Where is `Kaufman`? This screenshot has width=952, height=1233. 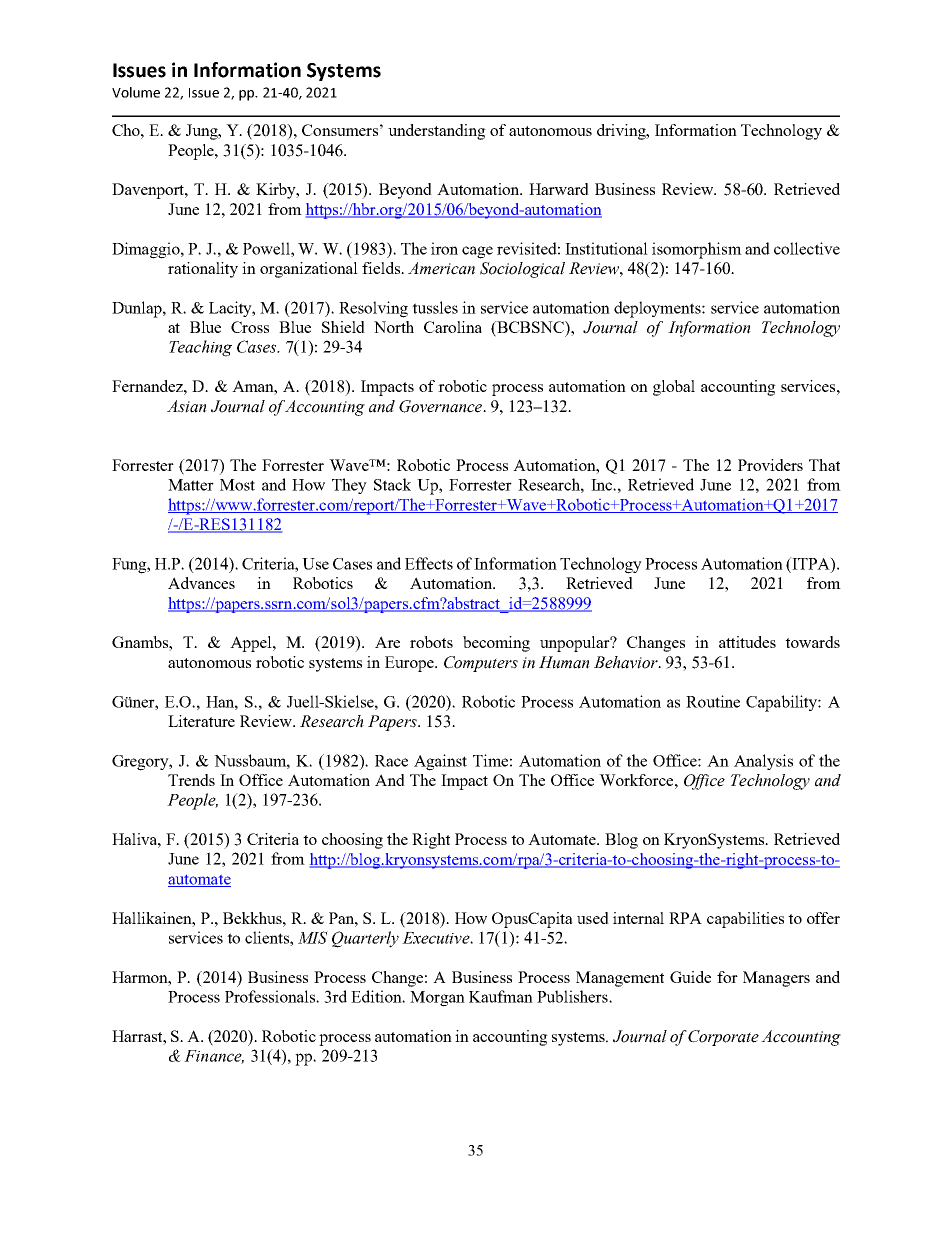 Kaufman is located at coordinates (501, 996).
